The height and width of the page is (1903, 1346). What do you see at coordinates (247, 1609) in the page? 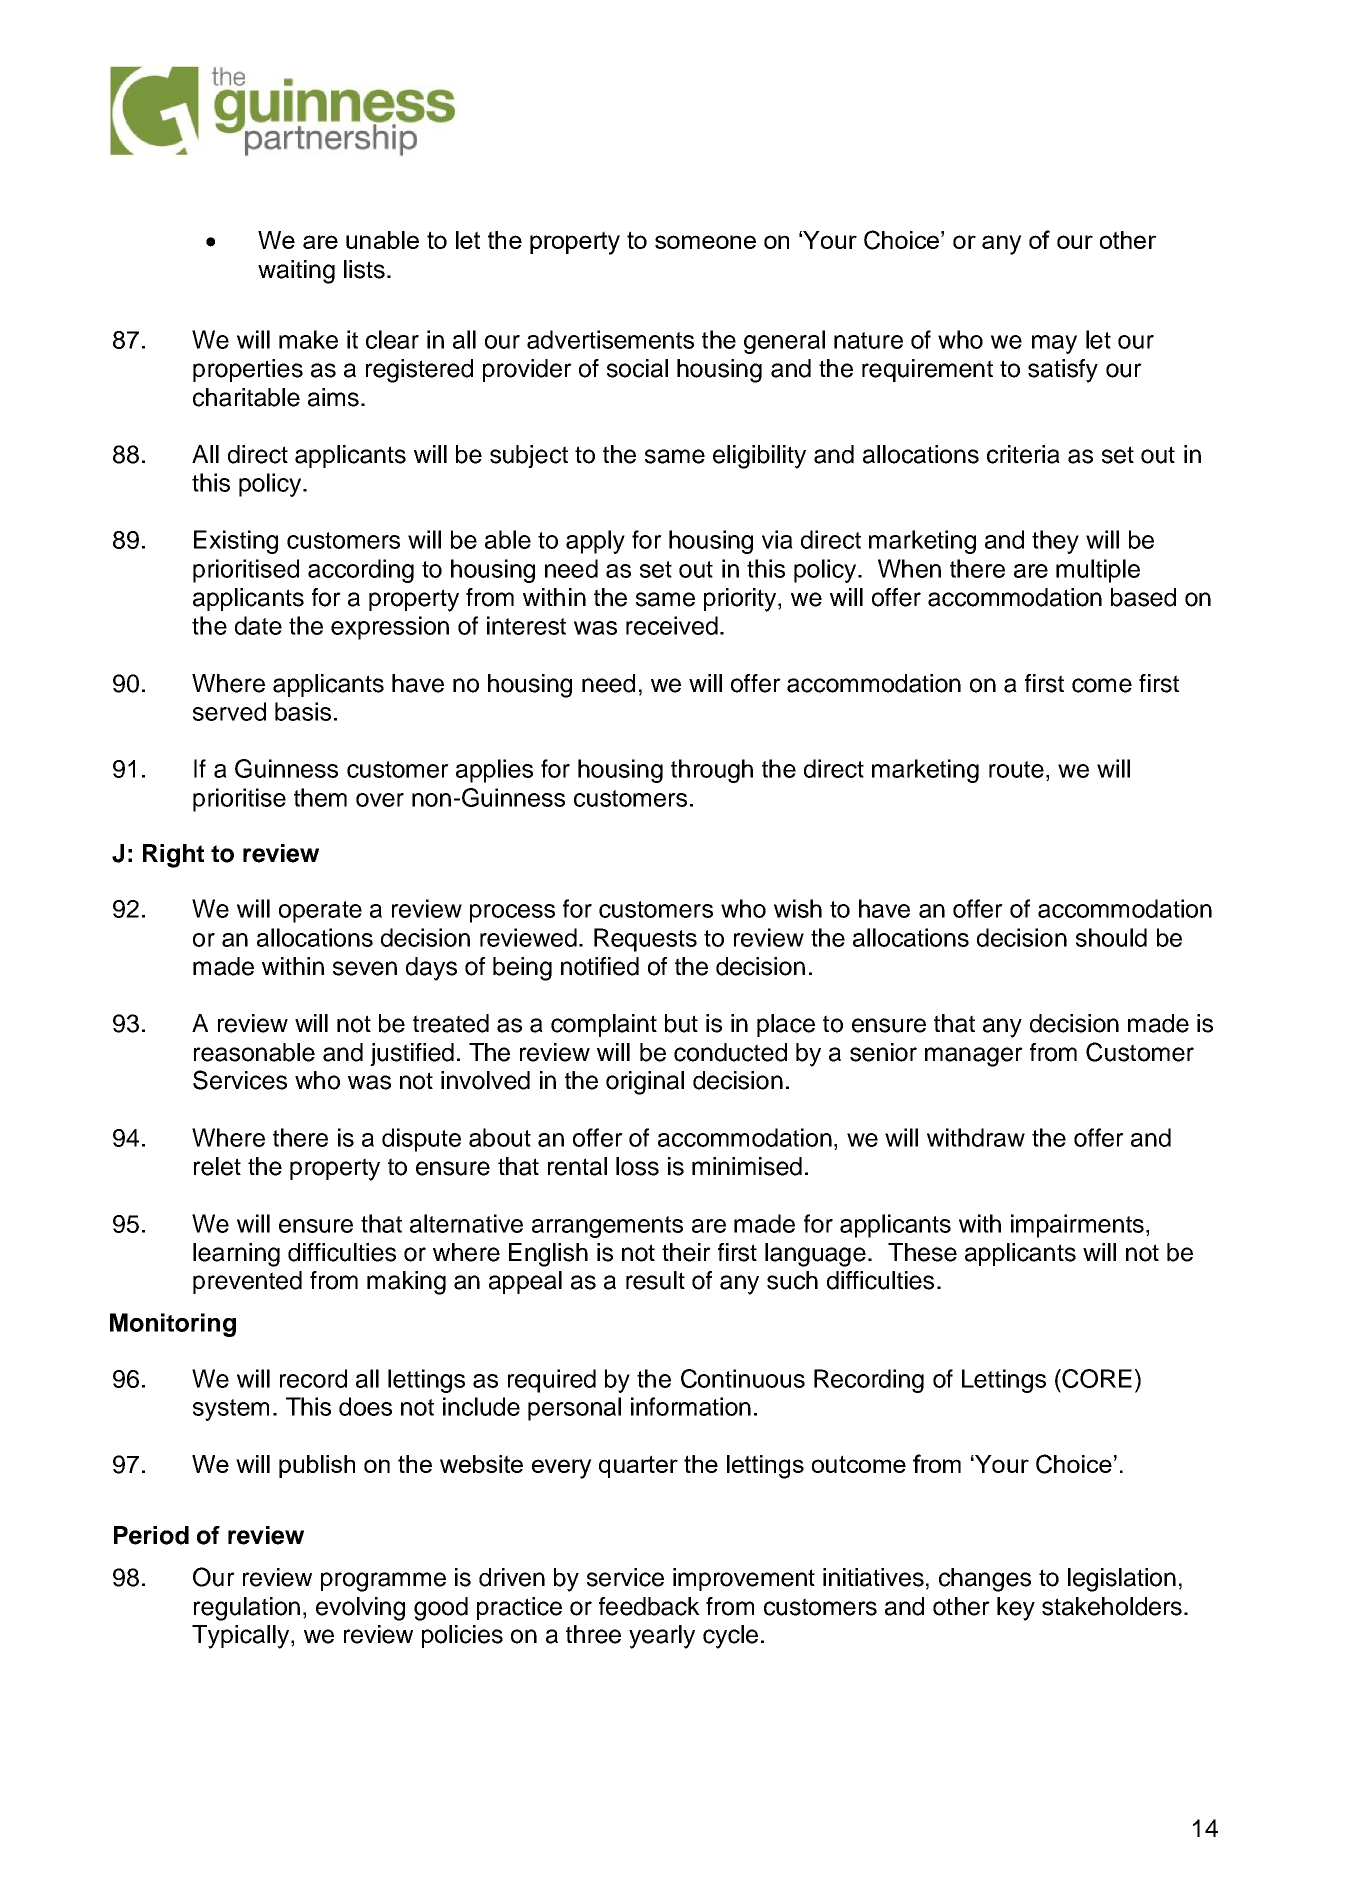
I see `regulation` at bounding box center [247, 1609].
